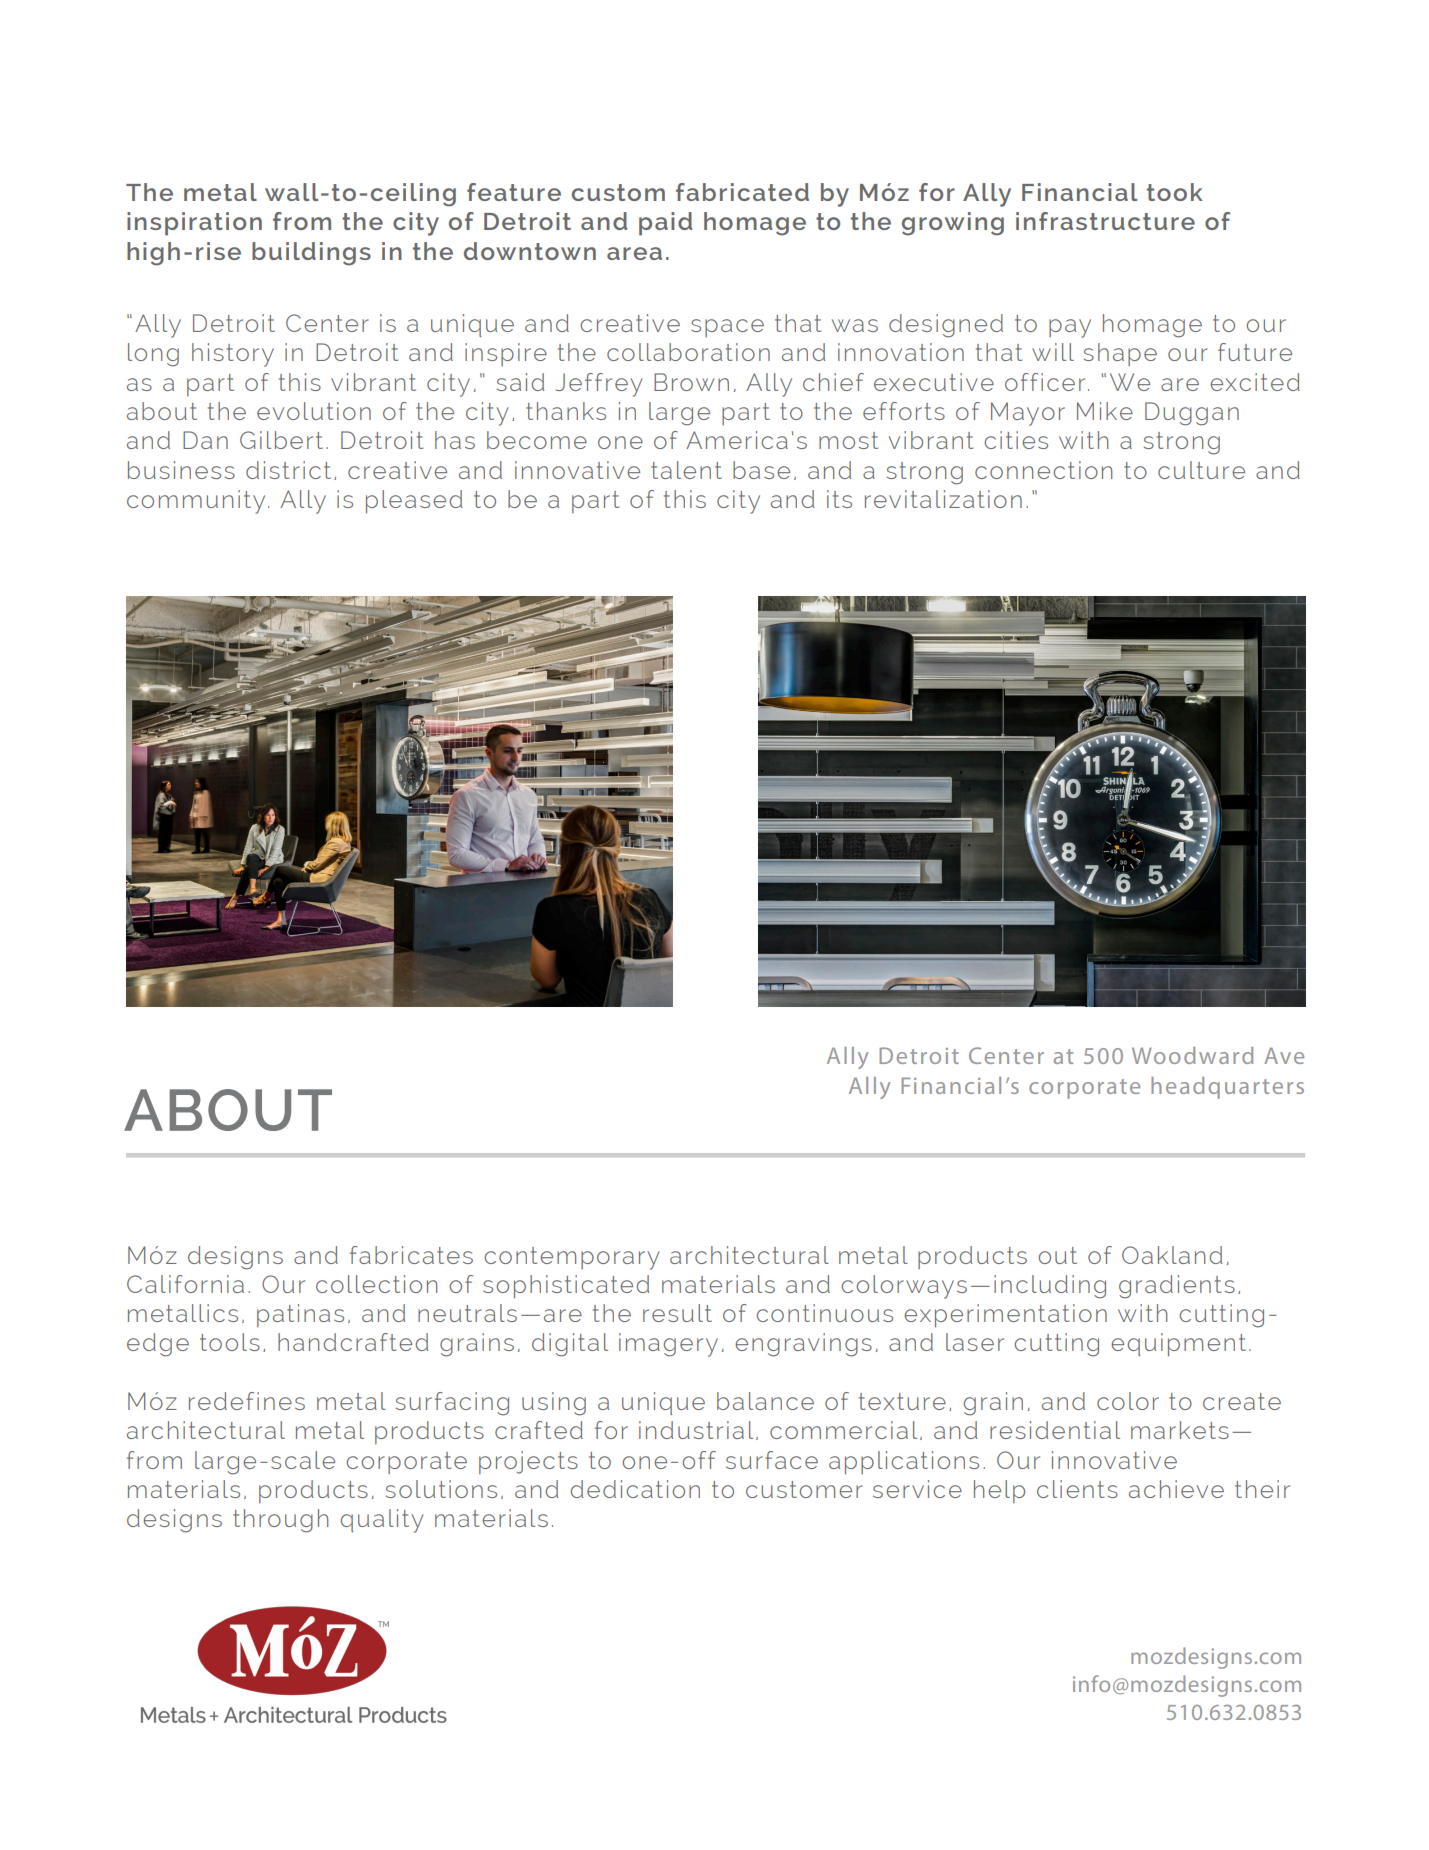  Describe the element at coordinates (414, 502) in the screenshot. I see `pleased` at that location.
